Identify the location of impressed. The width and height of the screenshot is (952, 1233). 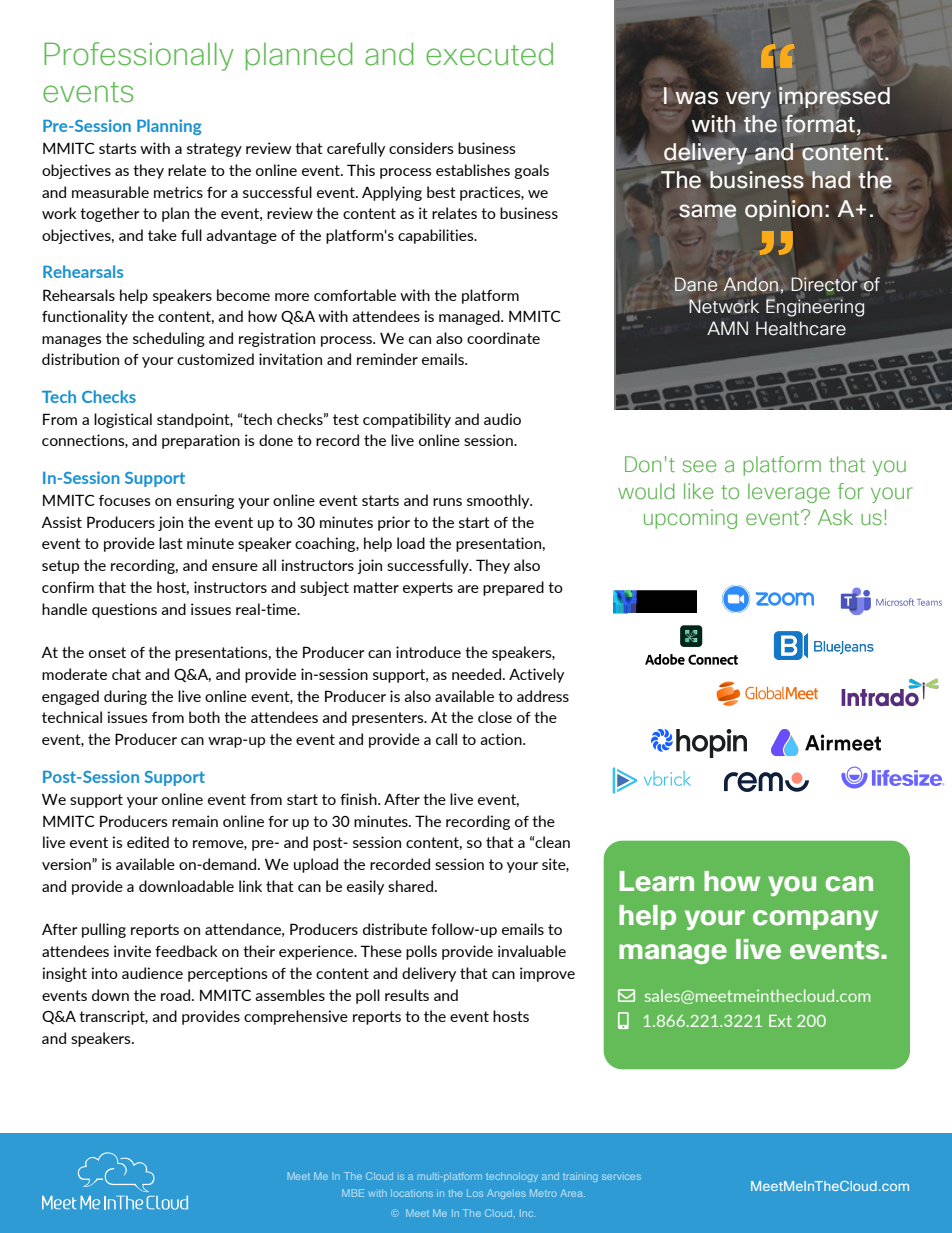
(834, 99).
